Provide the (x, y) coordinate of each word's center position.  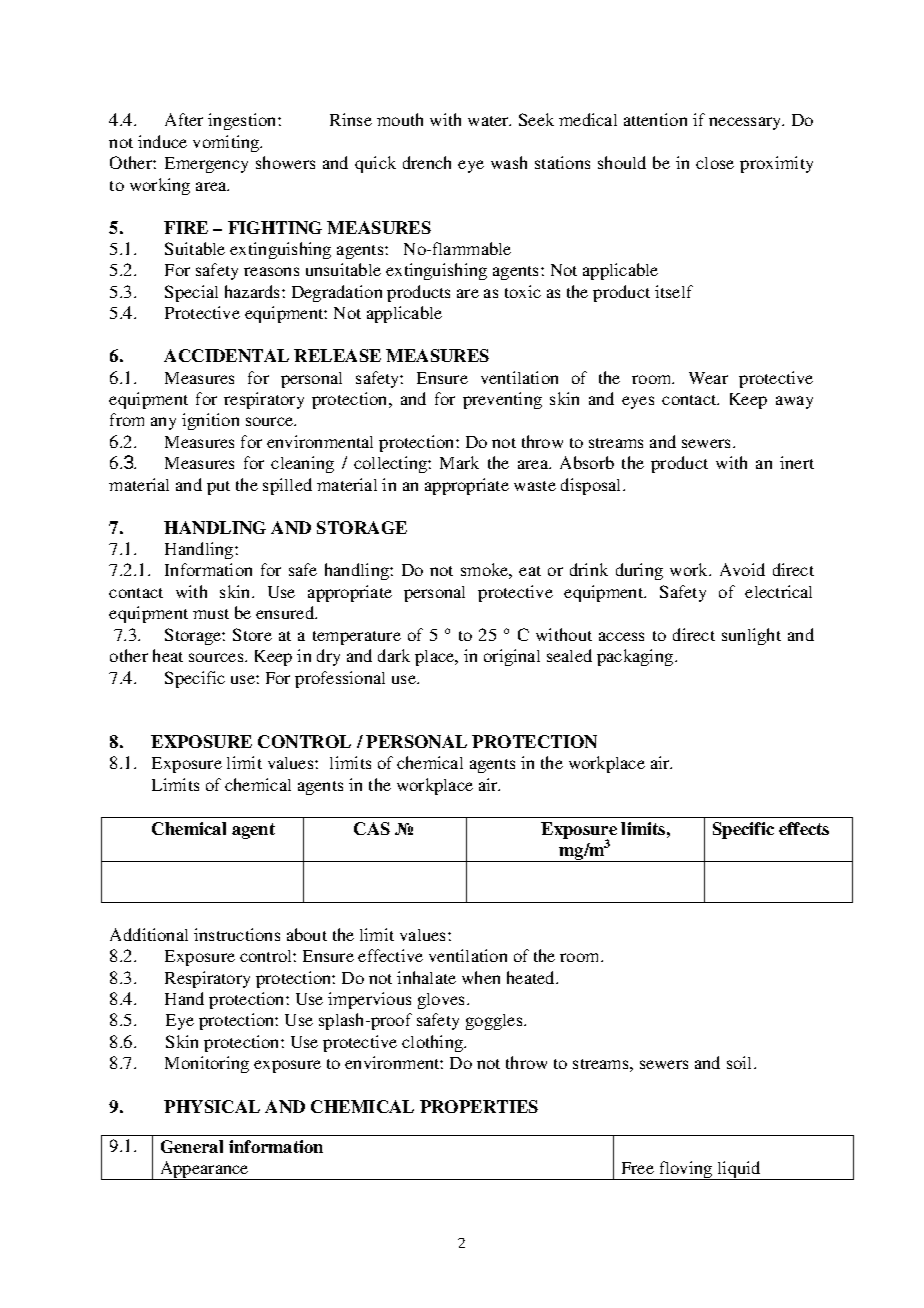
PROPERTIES (479, 1106)
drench (427, 162)
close (715, 163)
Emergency (206, 165)
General (192, 1146)
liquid (740, 1170)
